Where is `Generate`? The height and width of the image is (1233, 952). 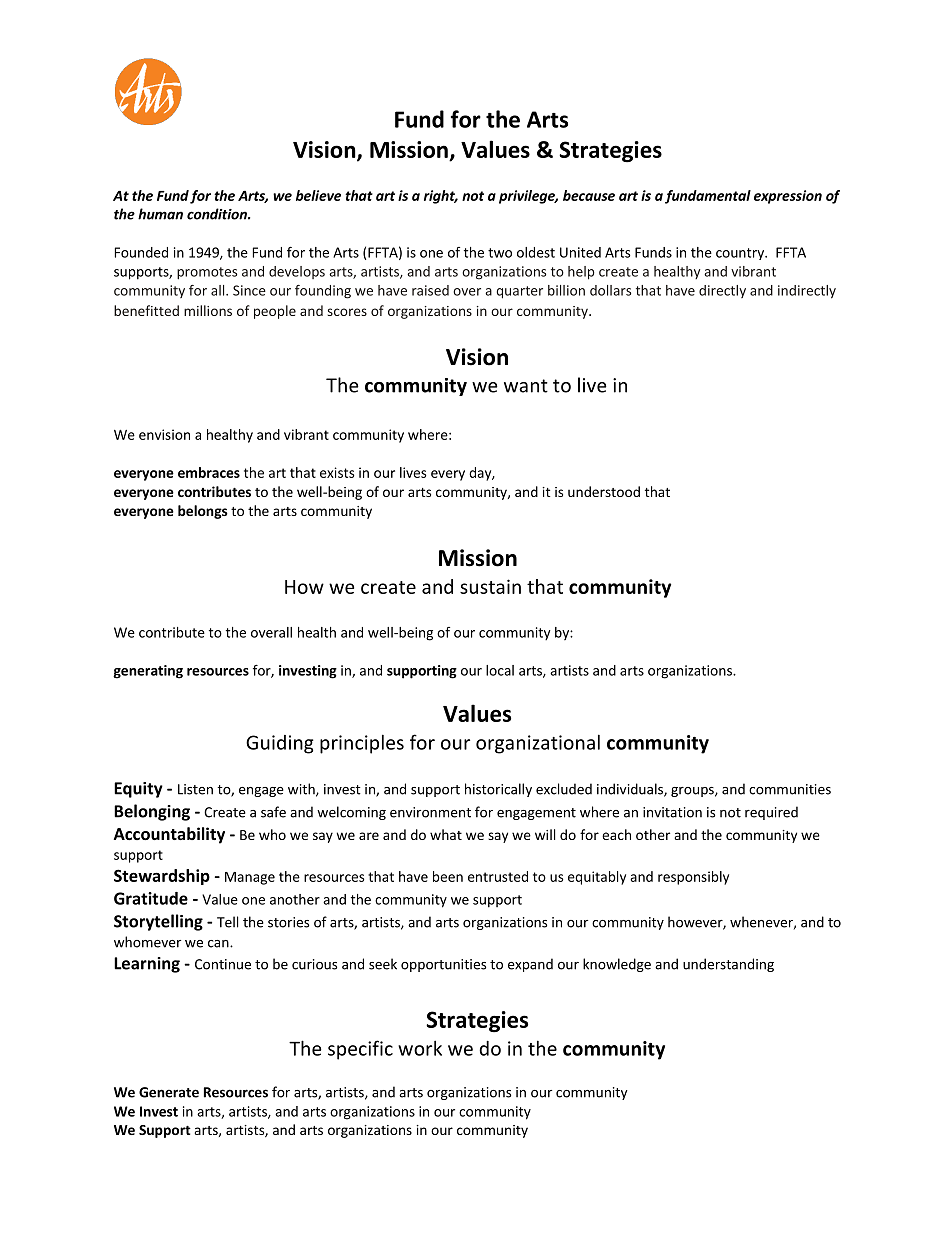
Generate is located at coordinates (169, 1092).
